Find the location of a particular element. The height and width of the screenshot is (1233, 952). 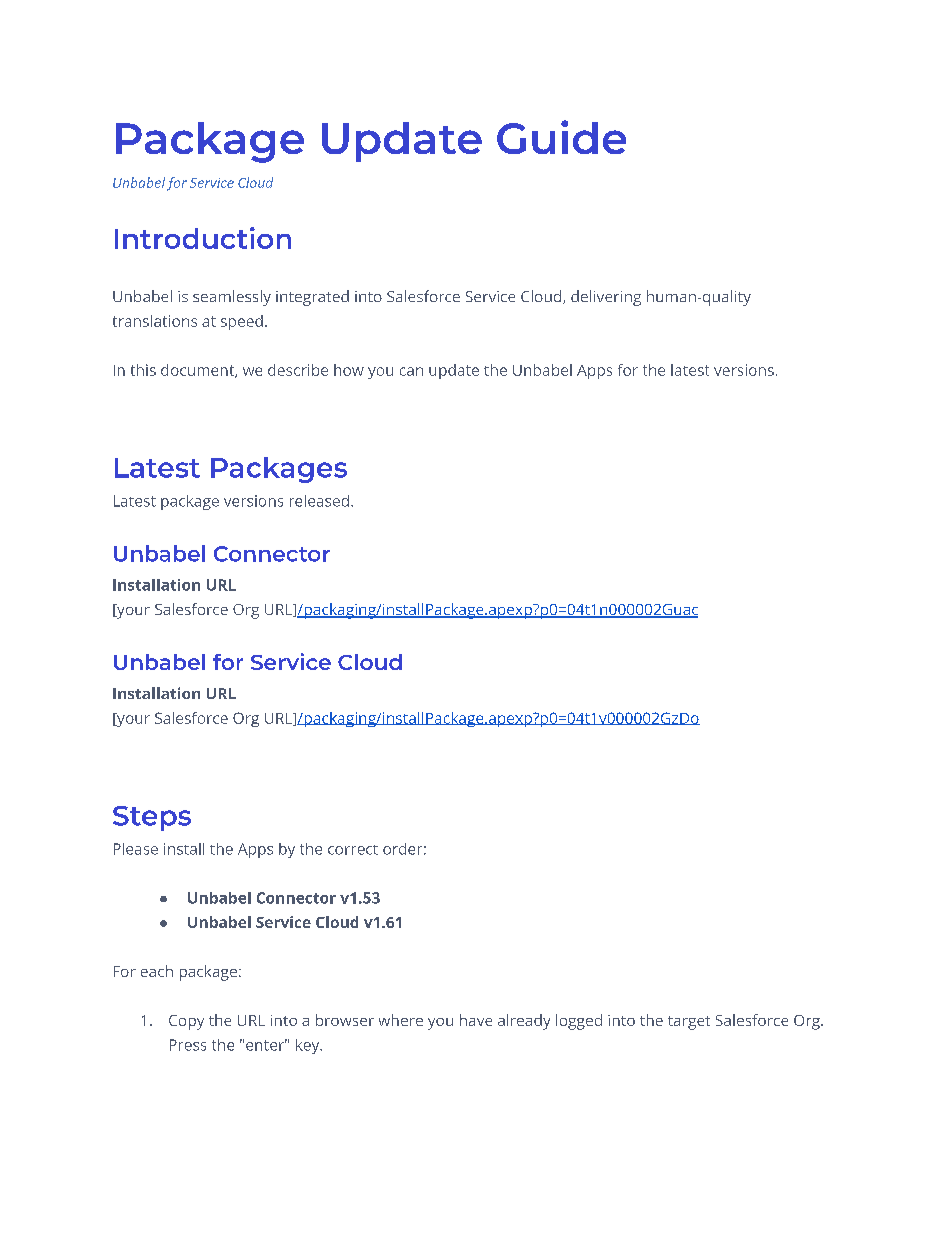

where is located at coordinates (401, 1020).
